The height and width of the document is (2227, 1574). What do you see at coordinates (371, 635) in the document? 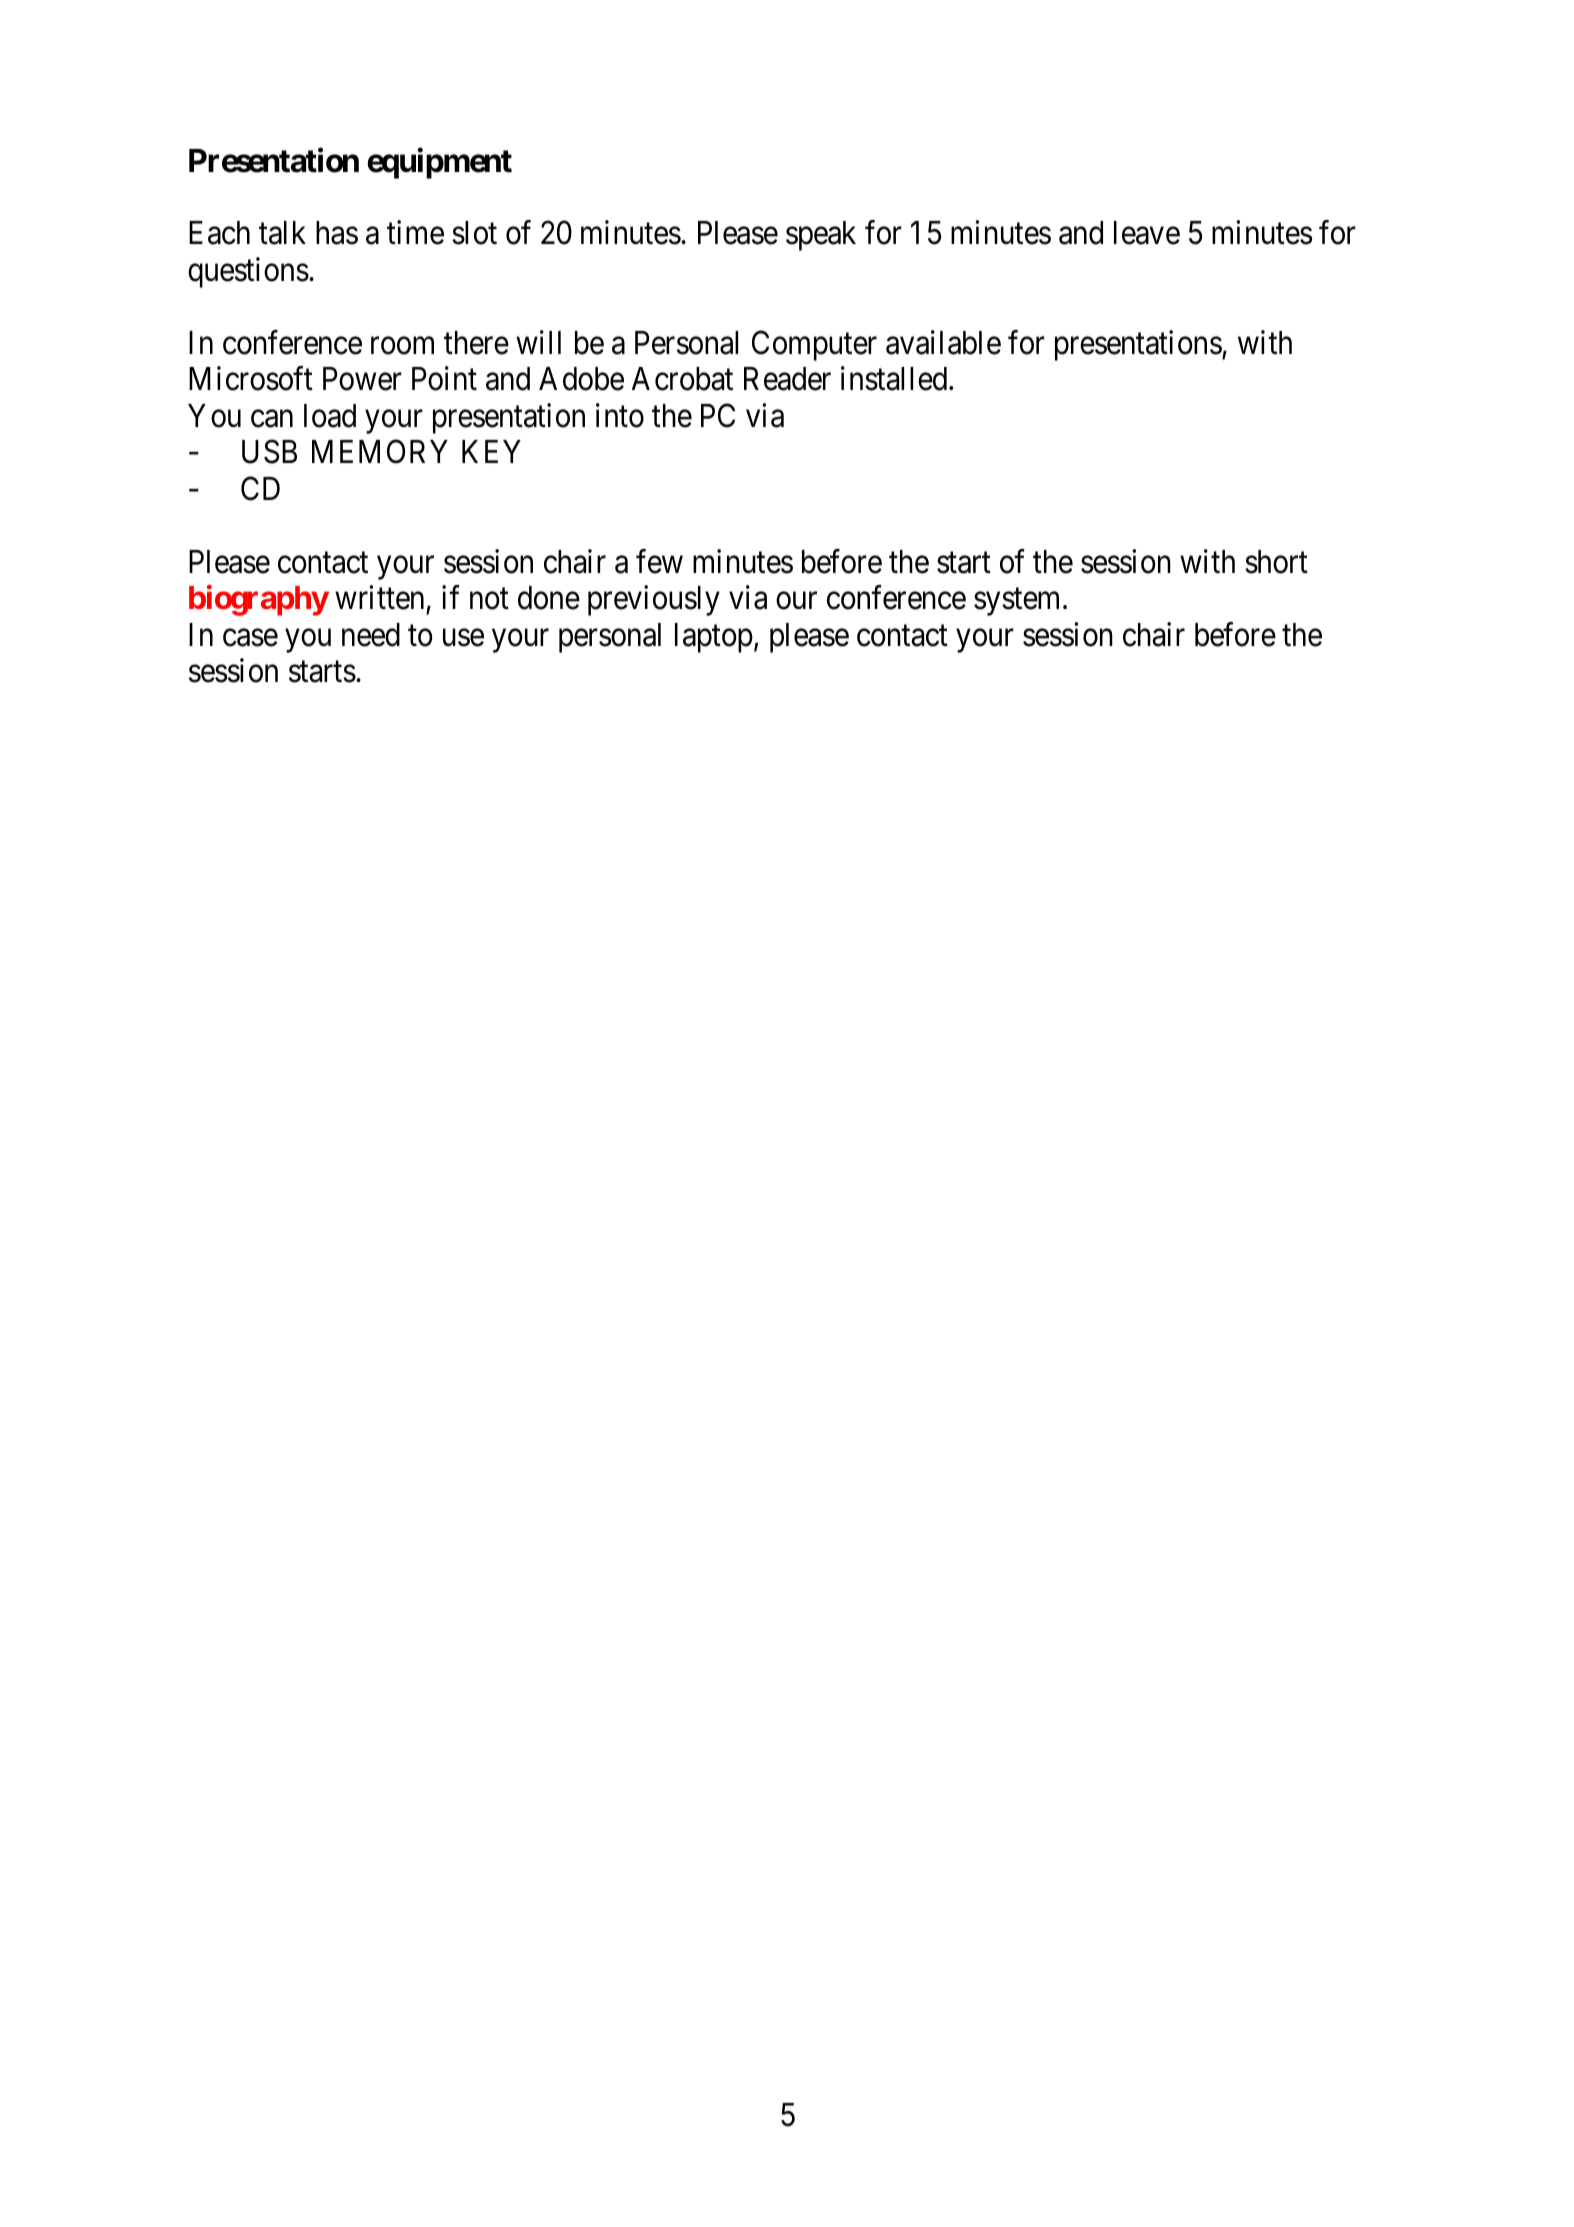
I see `need` at bounding box center [371, 635].
